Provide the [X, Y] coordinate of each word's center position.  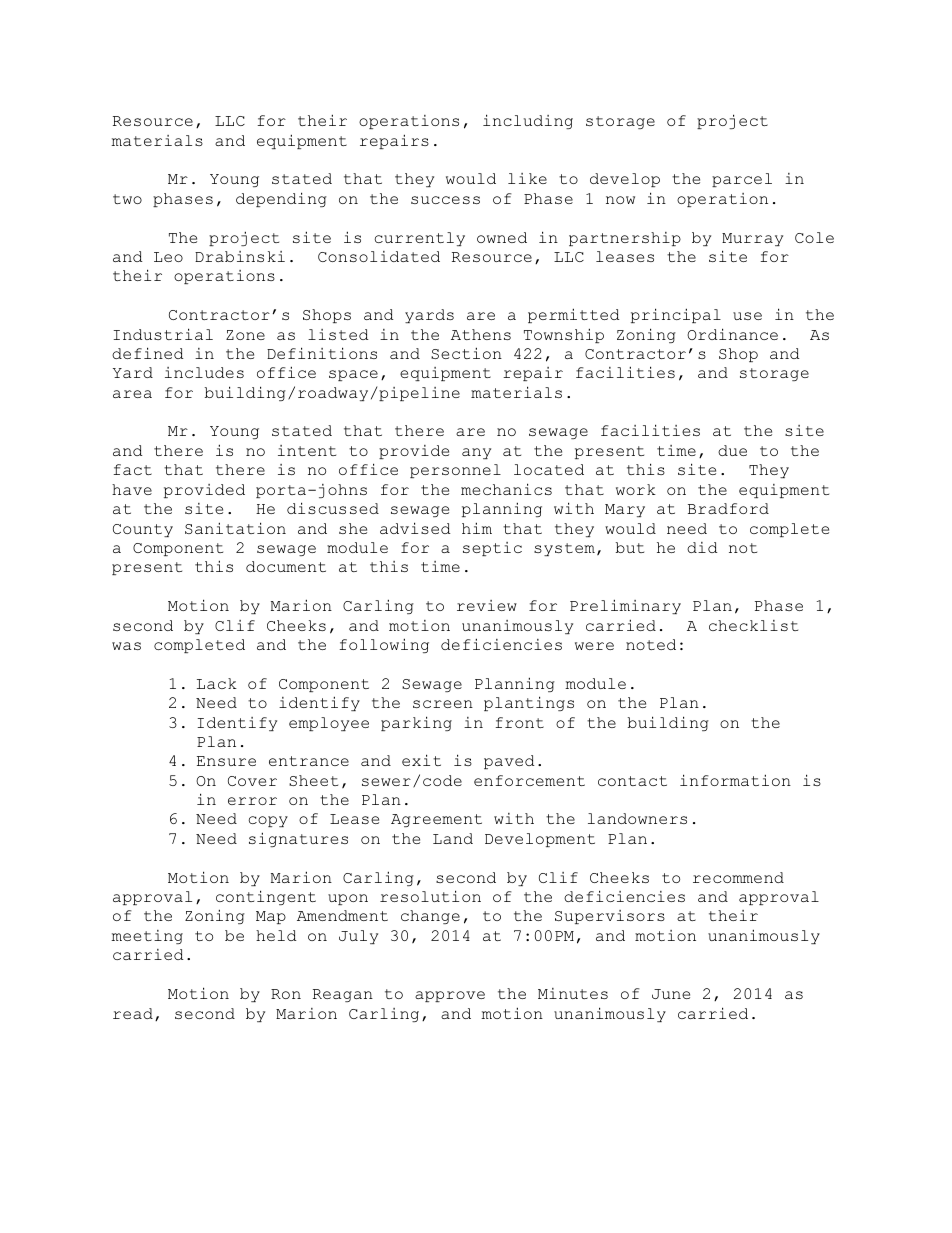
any [476, 453]
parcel [742, 180]
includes [204, 372]
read [133, 1013]
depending [281, 199]
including [528, 121]
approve [450, 996]
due [732, 450]
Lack [217, 683]
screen [443, 704]
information [735, 780]
